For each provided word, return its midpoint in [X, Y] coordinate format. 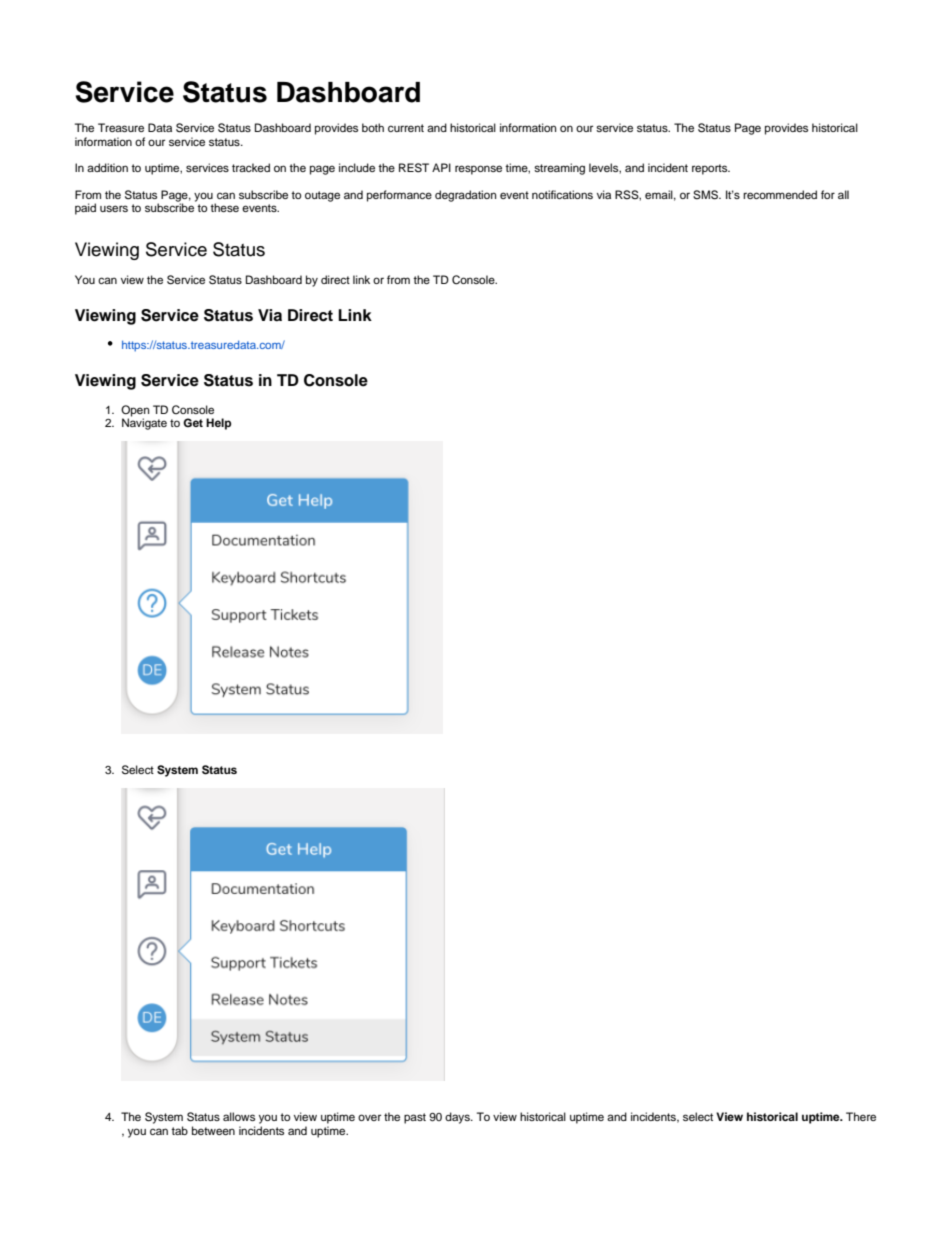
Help [218, 424]
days [458, 1118]
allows [239, 1116]
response [478, 170]
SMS [707, 195]
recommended [780, 194]
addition [107, 167]
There [861, 1116]
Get [193, 422]
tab [179, 1130]
